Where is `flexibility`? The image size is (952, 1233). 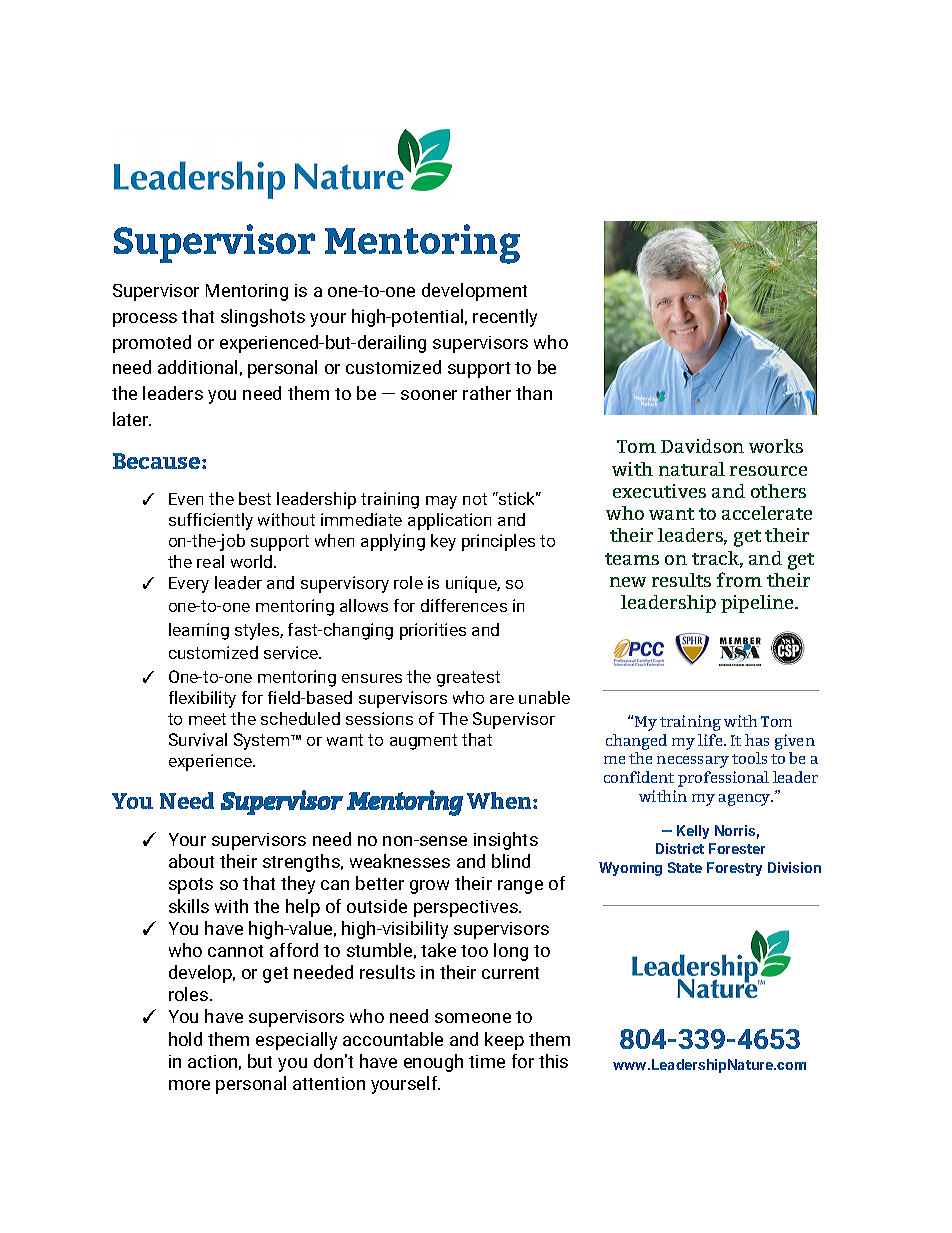
flexibility is located at coordinates (202, 699).
